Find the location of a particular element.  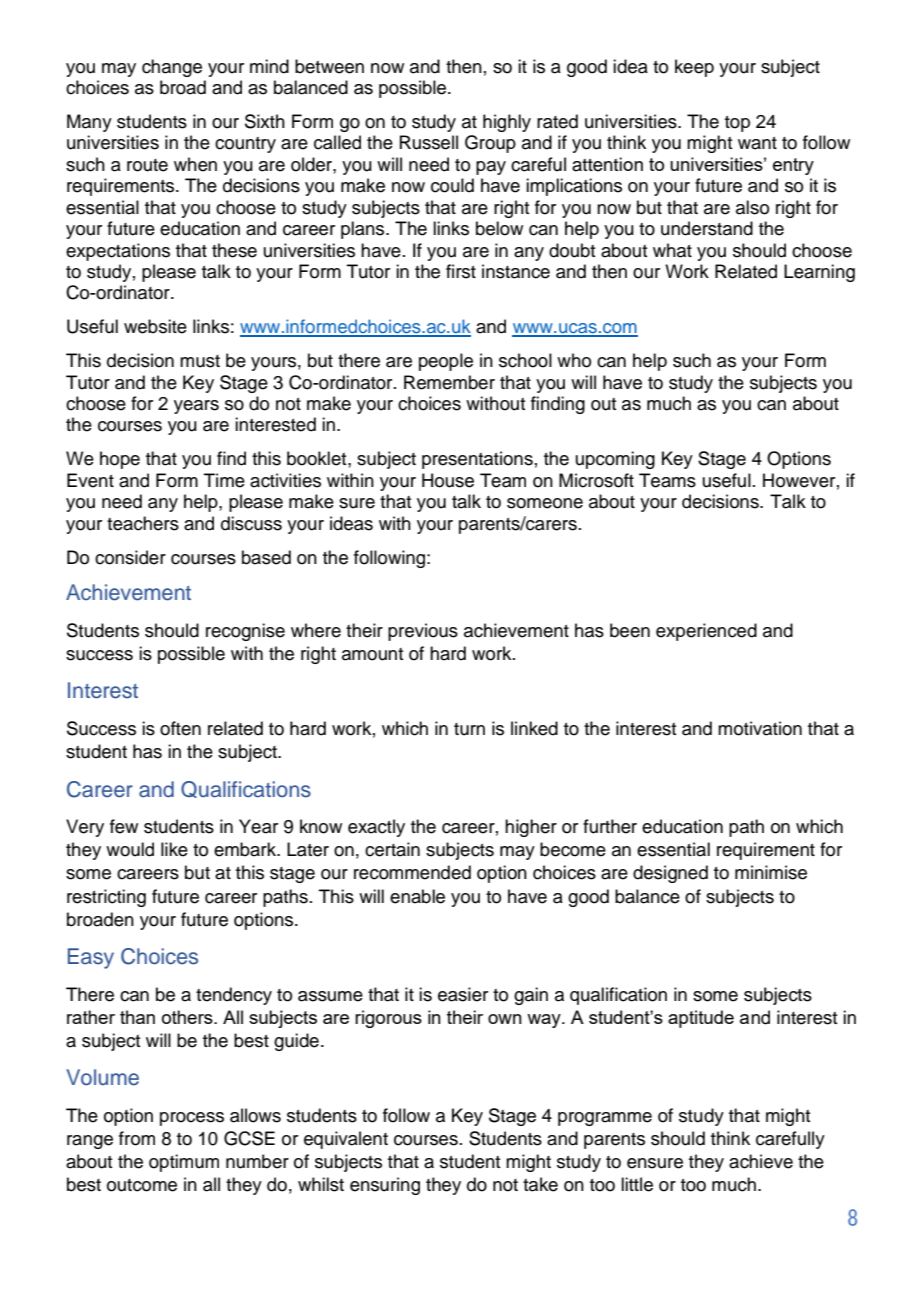

Russell is located at coordinates (429, 142).
